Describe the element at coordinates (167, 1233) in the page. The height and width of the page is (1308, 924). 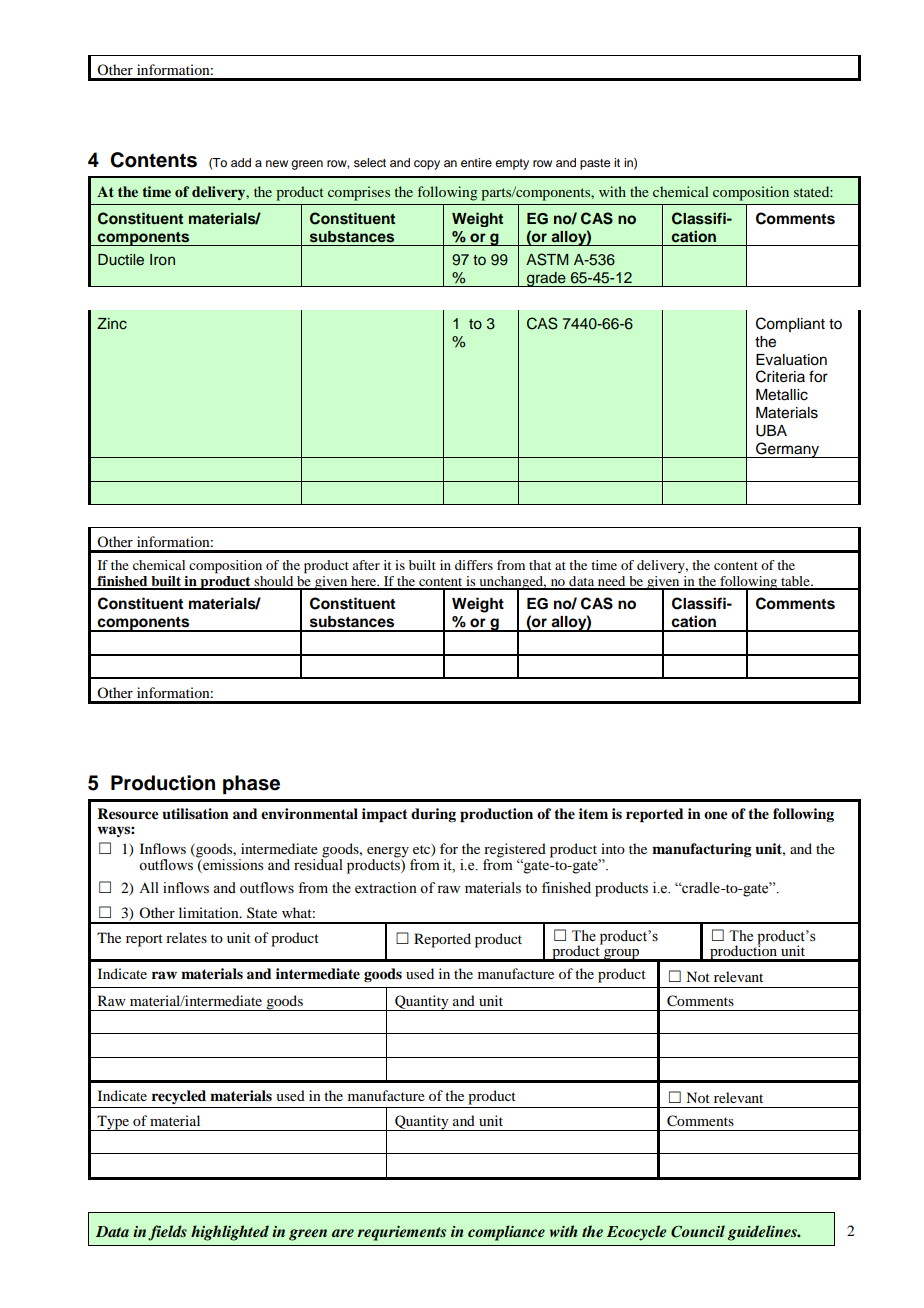
I see `fields` at that location.
